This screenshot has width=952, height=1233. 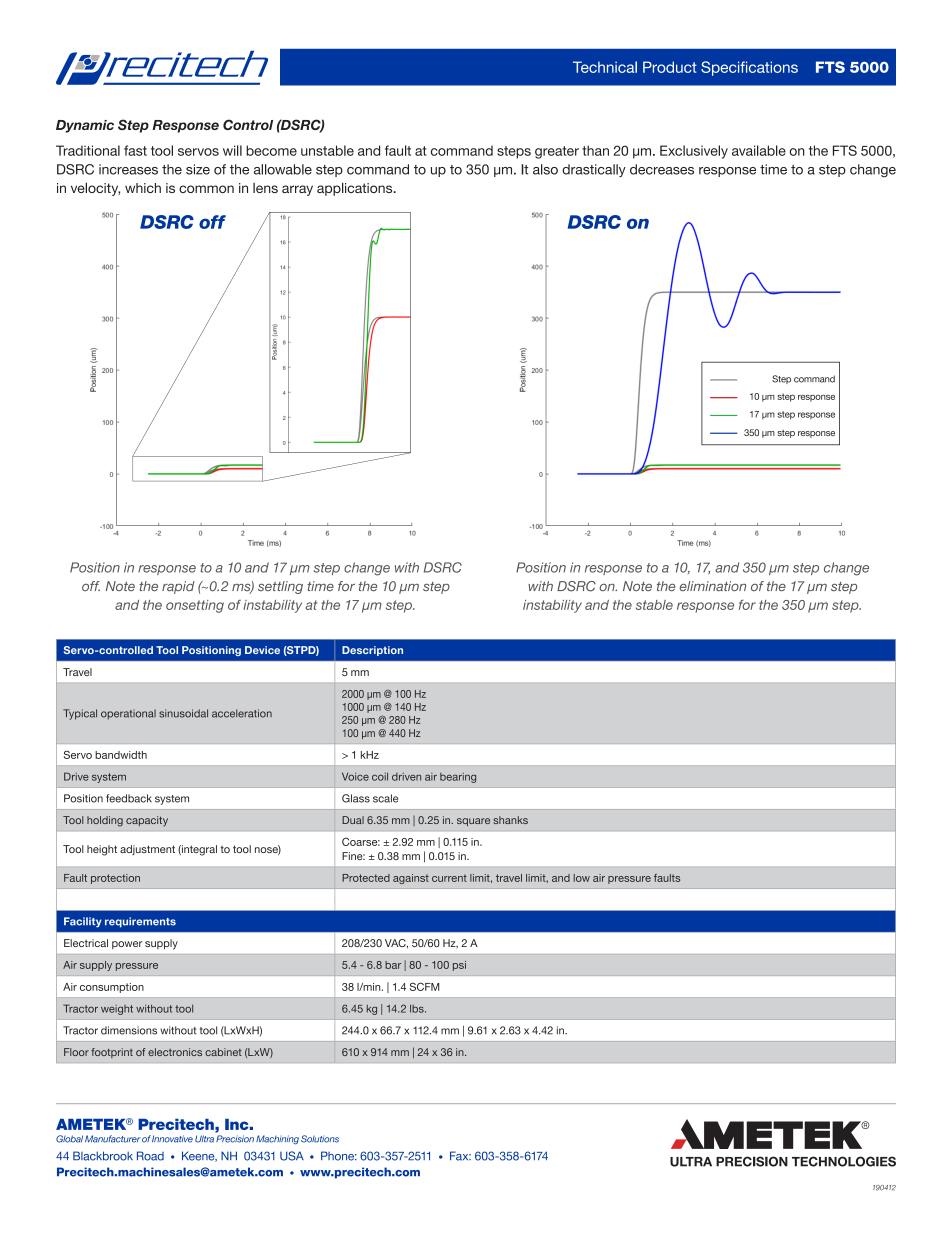 I want to click on decreases, so click(x=662, y=169).
